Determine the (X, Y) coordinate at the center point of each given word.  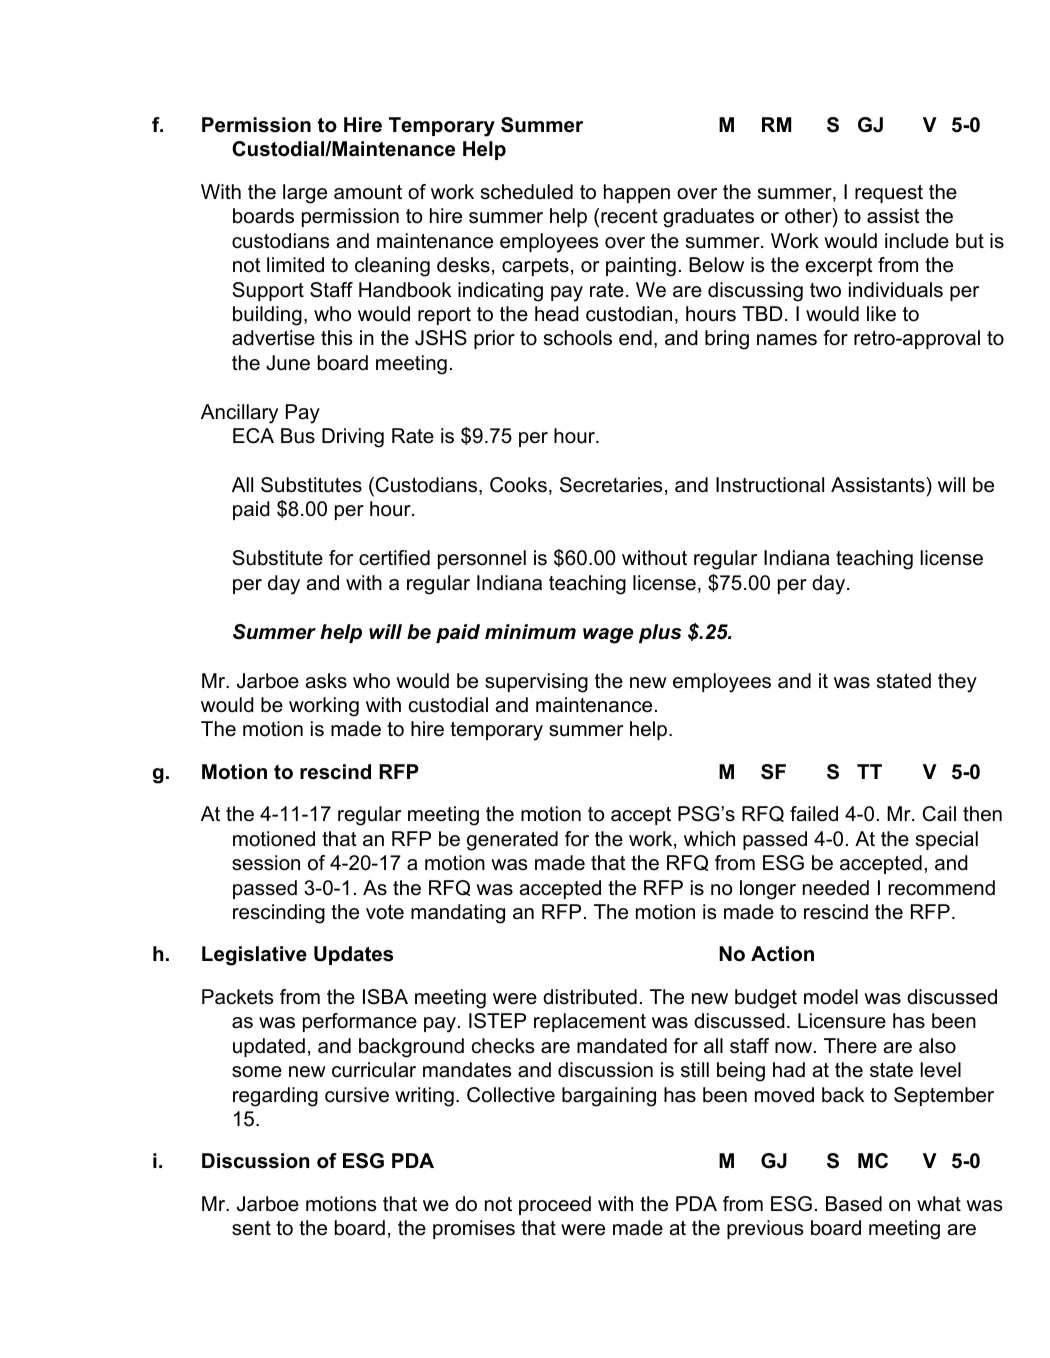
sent (251, 1228)
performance (360, 1022)
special (947, 840)
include (917, 241)
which (709, 839)
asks (326, 681)
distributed (590, 997)
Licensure (842, 1021)
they (957, 683)
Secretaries (611, 485)
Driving (353, 438)
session (266, 863)
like (881, 314)
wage (608, 636)
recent (629, 216)
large (305, 194)
